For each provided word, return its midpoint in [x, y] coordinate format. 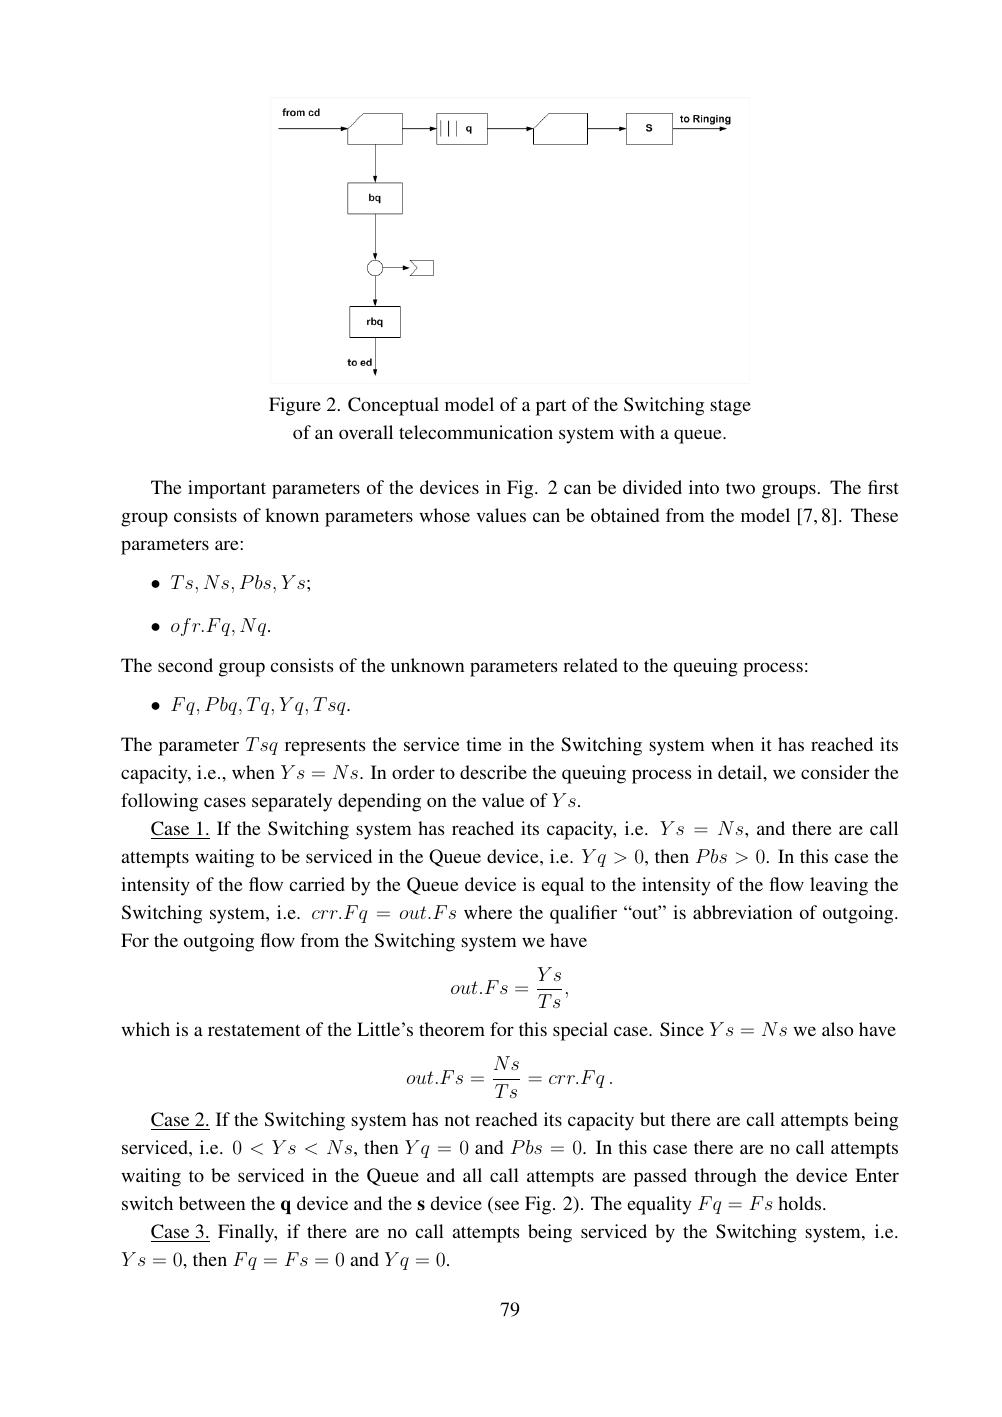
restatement [254, 1030]
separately [292, 802]
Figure [295, 406]
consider [835, 772]
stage [730, 407]
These [874, 515]
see [507, 1205]
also [837, 1029]
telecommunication [476, 432]
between [212, 1203]
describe [493, 772]
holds [801, 1203]
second [185, 665]
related [590, 665]
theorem [452, 1029]
